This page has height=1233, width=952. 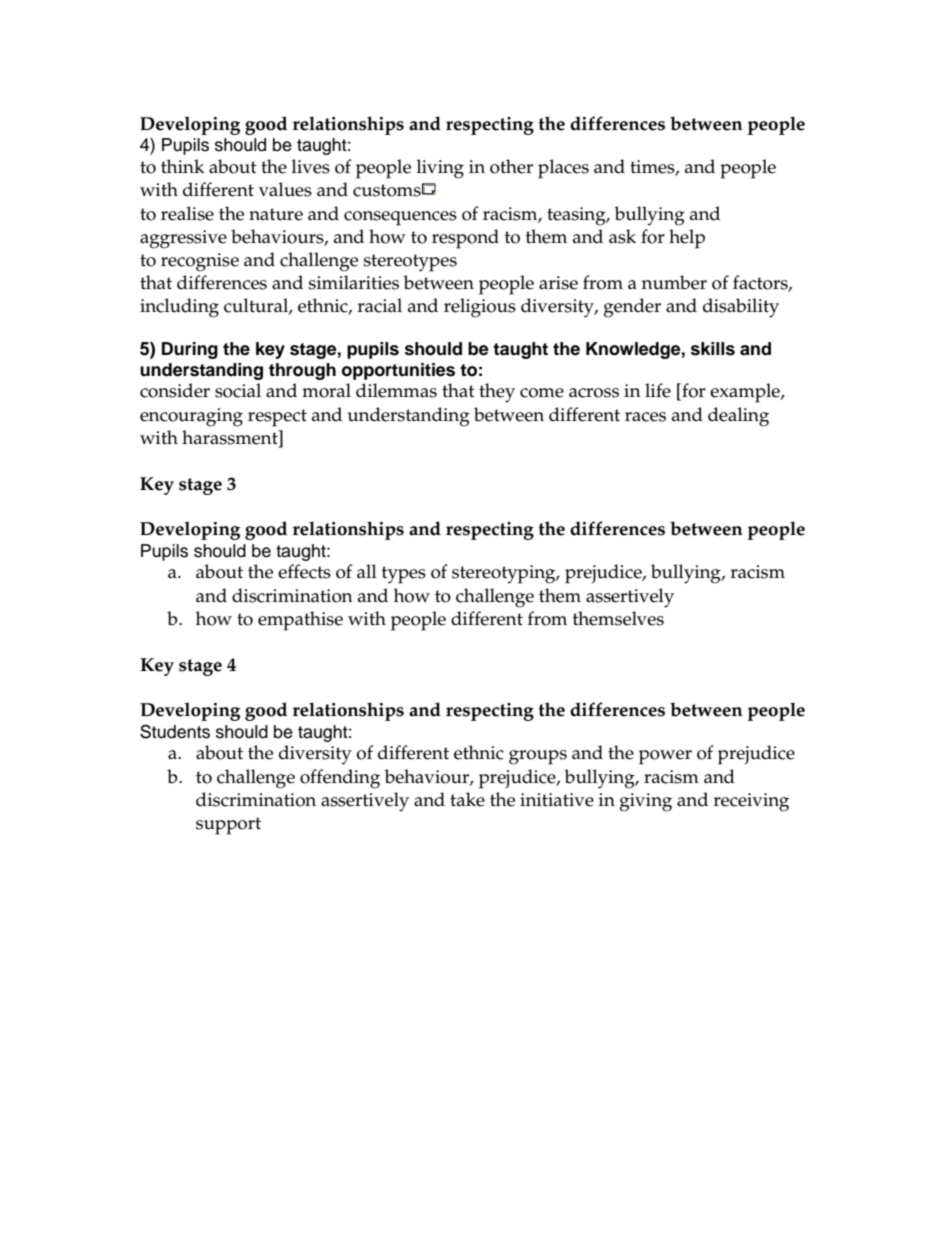 I want to click on power, so click(x=665, y=757).
